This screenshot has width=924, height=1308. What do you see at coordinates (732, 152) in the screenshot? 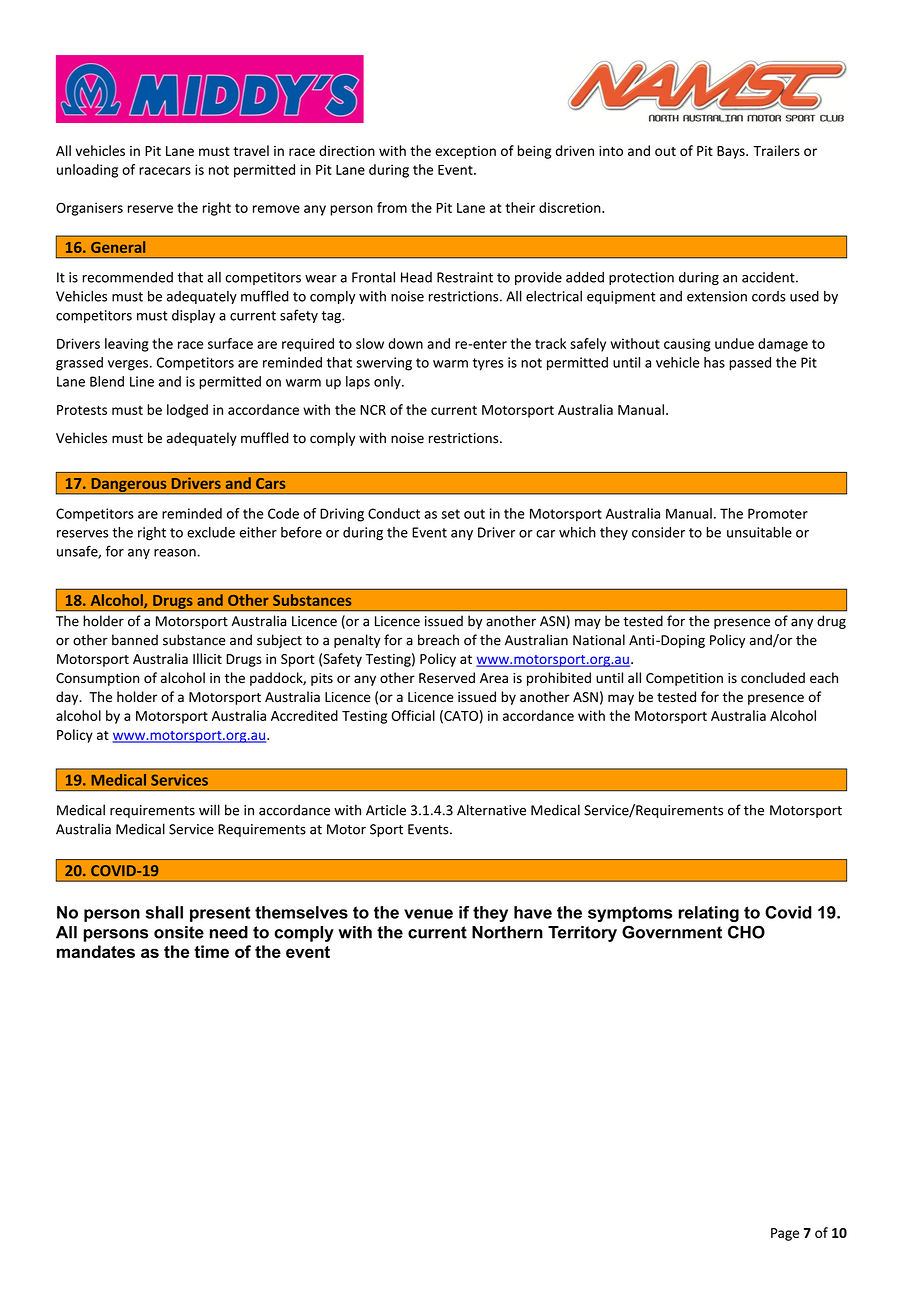
I see `Bays` at bounding box center [732, 152].
